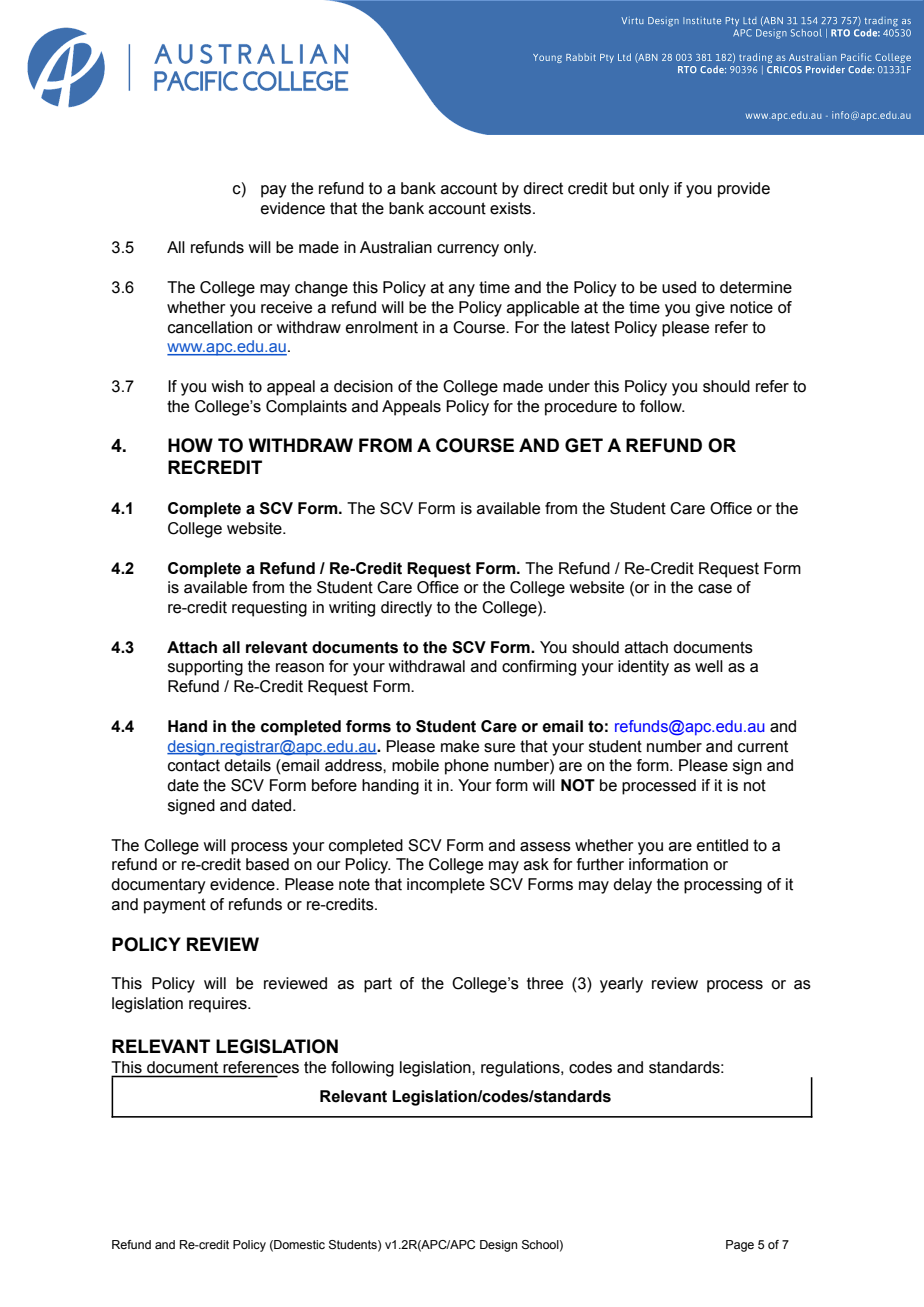 This image has width=924, height=1307. What do you see at coordinates (744, 190) in the image?
I see `provide` at bounding box center [744, 190].
